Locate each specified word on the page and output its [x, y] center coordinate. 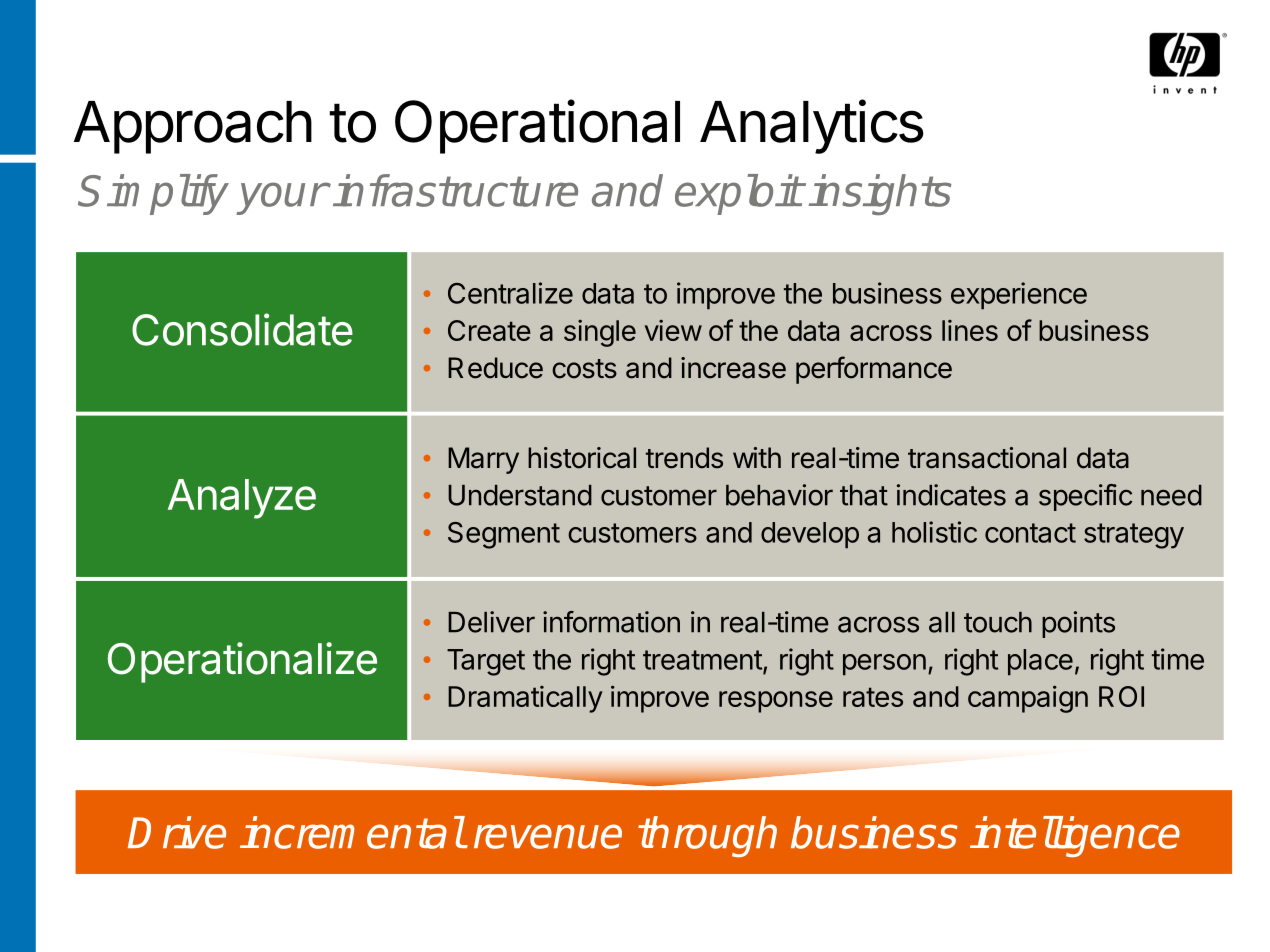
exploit [738, 194]
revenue [548, 836]
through [707, 836]
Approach [193, 127]
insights [880, 194]
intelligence [1075, 836]
